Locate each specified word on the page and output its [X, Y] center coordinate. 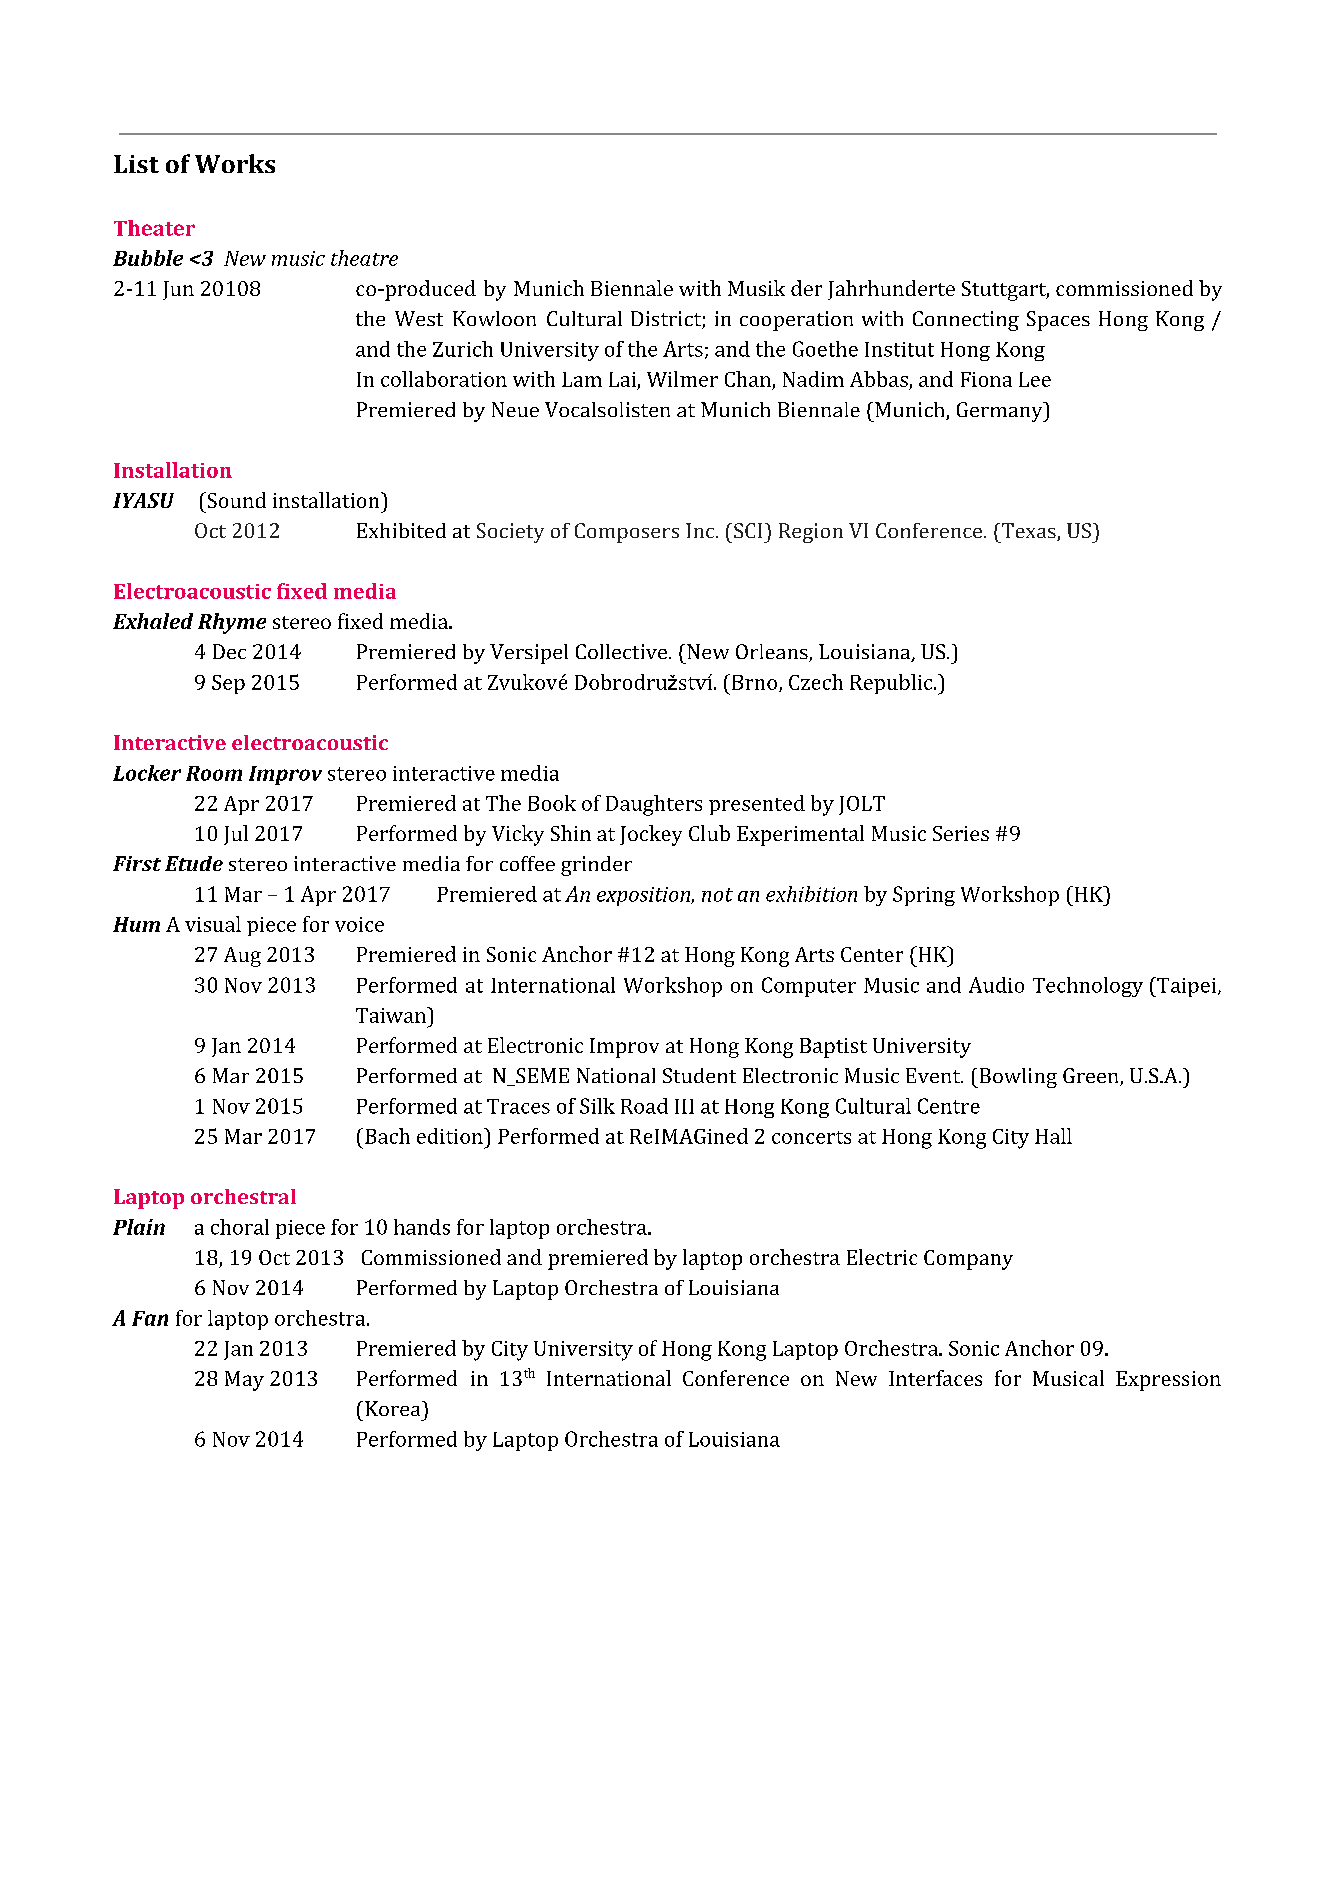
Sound [235, 500]
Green [1092, 1077]
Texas [1028, 532]
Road [644, 1106]
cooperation [796, 321]
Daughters [654, 805]
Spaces [1058, 321]
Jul [236, 835]
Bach [387, 1136]
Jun [178, 290]
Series [961, 833]
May [244, 1381]
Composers [627, 533]
